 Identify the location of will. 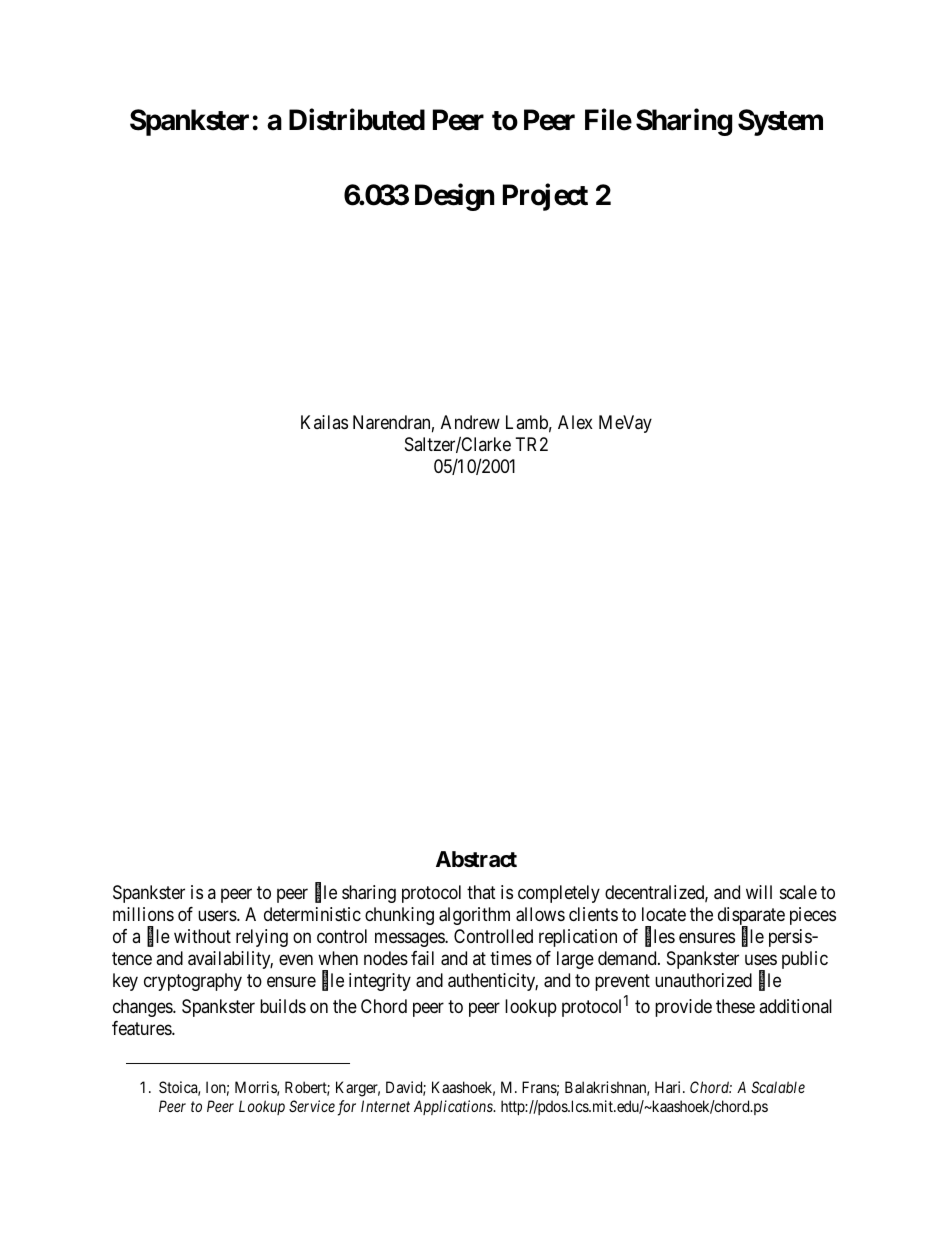
(759, 892).
